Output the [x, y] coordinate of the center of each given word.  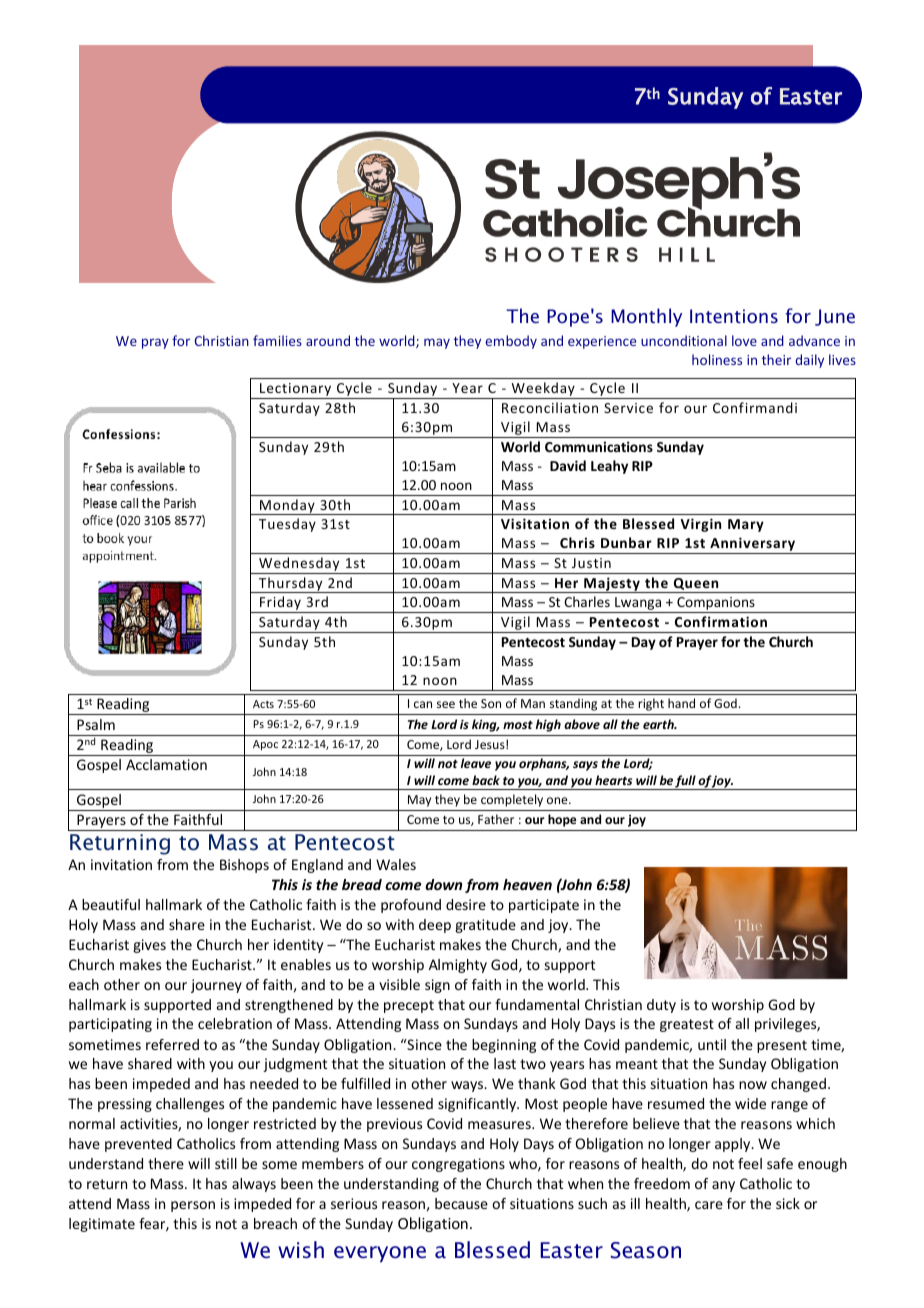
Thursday [291, 585]
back [486, 780]
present [782, 1046]
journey [216, 986]
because [461, 1203]
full [686, 782]
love [744, 340]
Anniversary [753, 545]
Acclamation [166, 764]
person [193, 1206]
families [277, 340]
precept [409, 1006]
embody [511, 342]
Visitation [535, 523]
